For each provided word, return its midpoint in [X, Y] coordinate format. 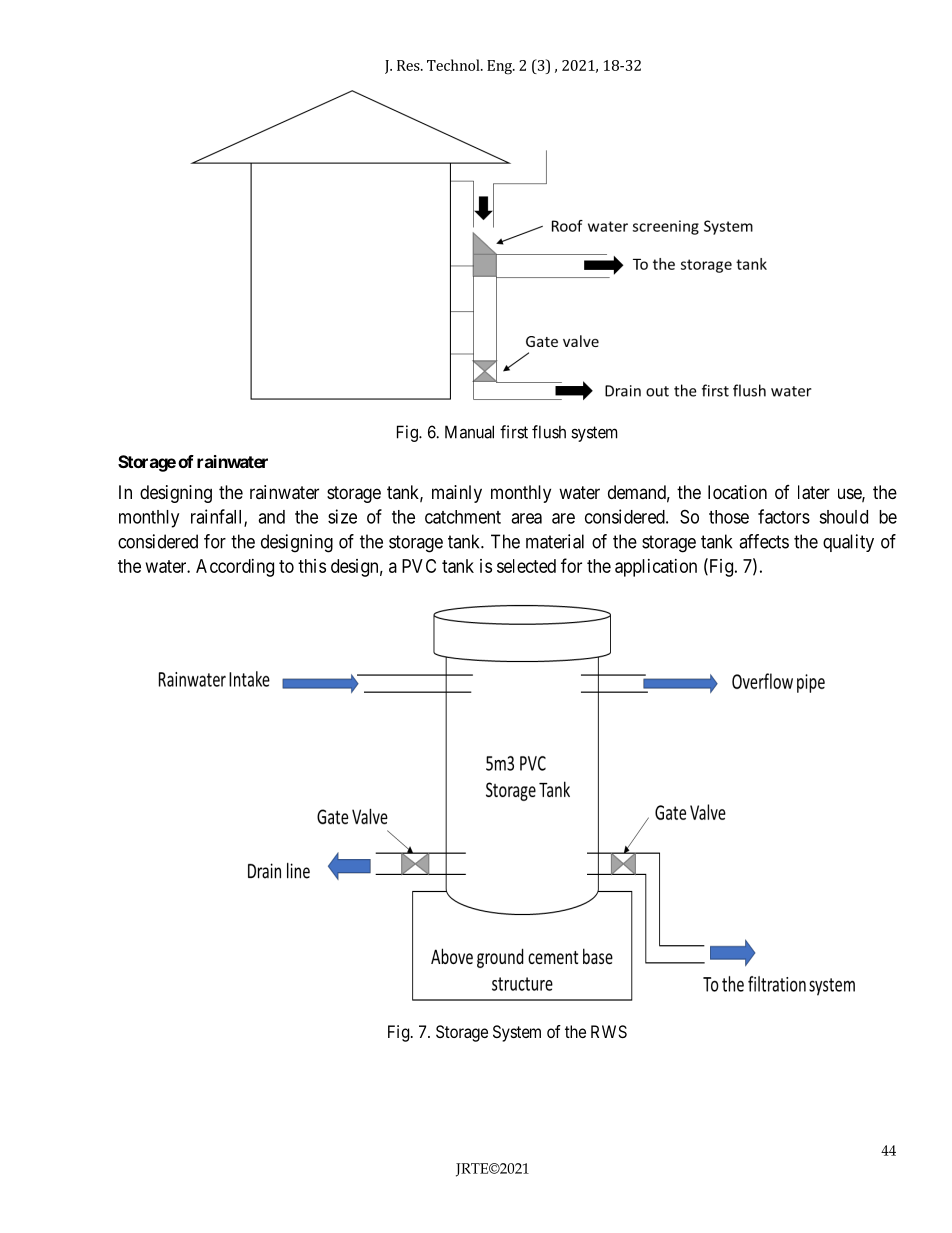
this [312, 566]
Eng [500, 67]
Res [409, 65]
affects [764, 541]
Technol [454, 65]
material [555, 541]
